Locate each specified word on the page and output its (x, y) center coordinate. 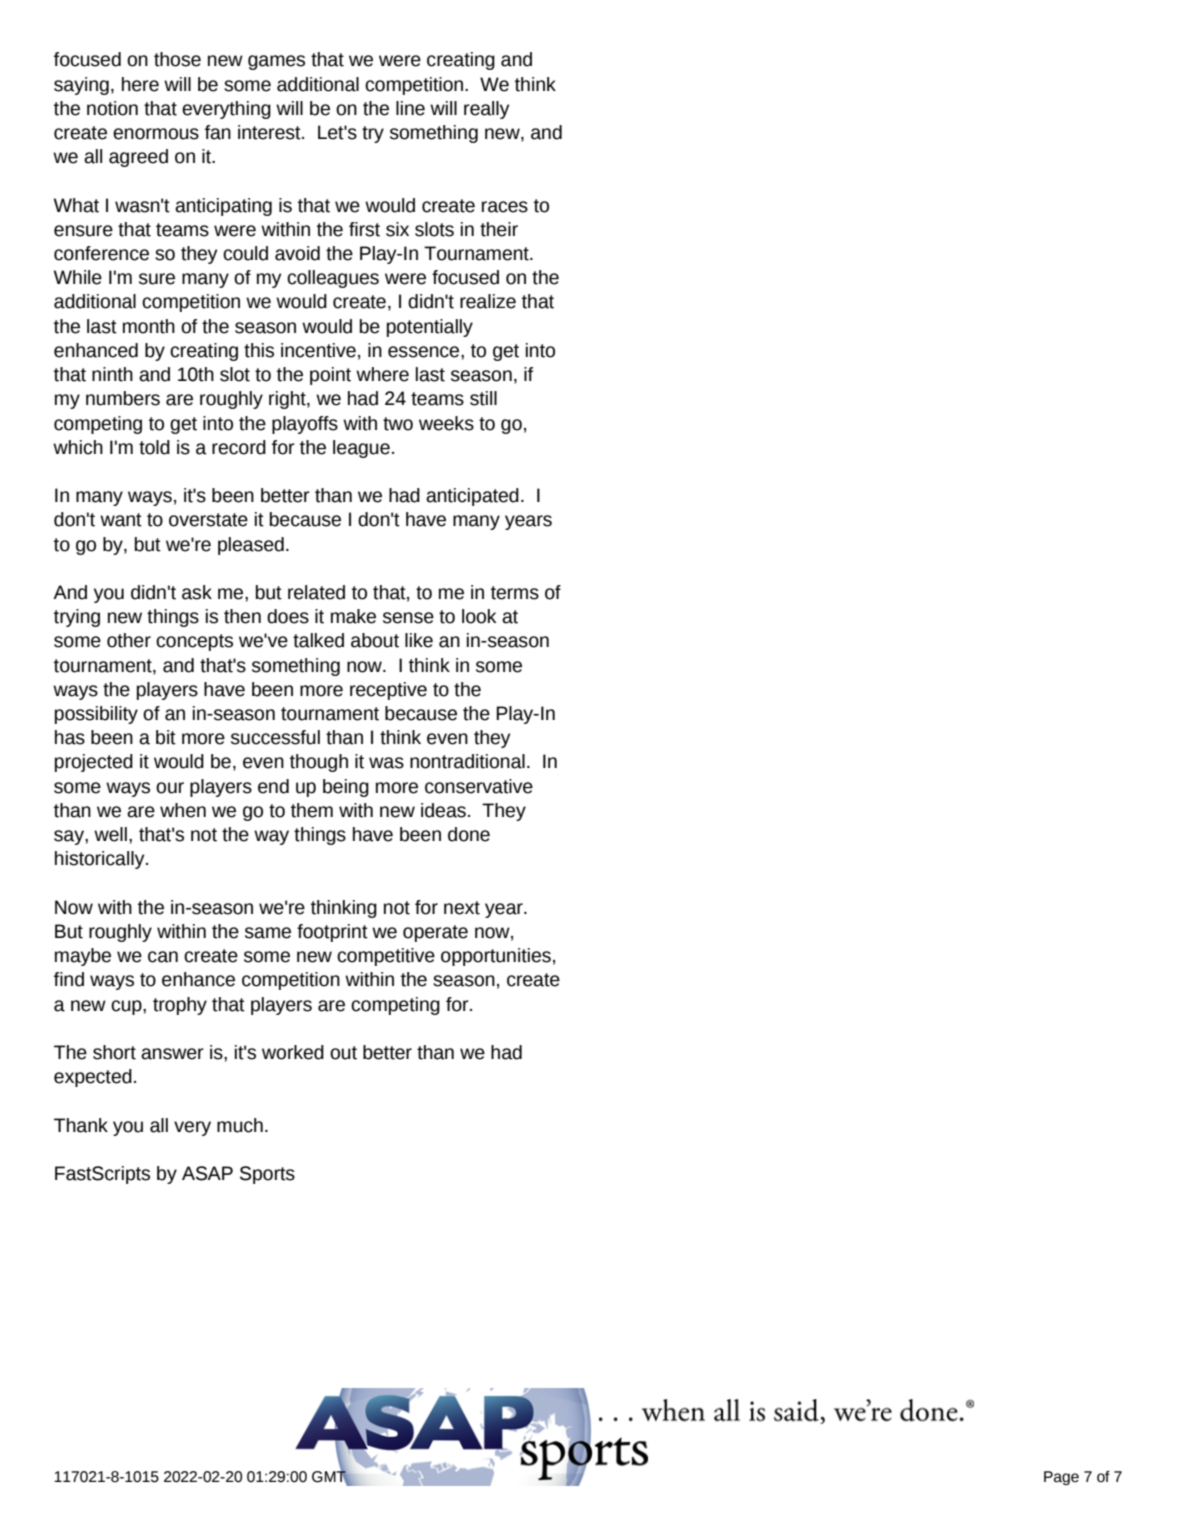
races (505, 207)
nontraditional (467, 761)
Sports (267, 1175)
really (486, 110)
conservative (479, 786)
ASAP (207, 1173)
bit (166, 737)
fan (218, 132)
